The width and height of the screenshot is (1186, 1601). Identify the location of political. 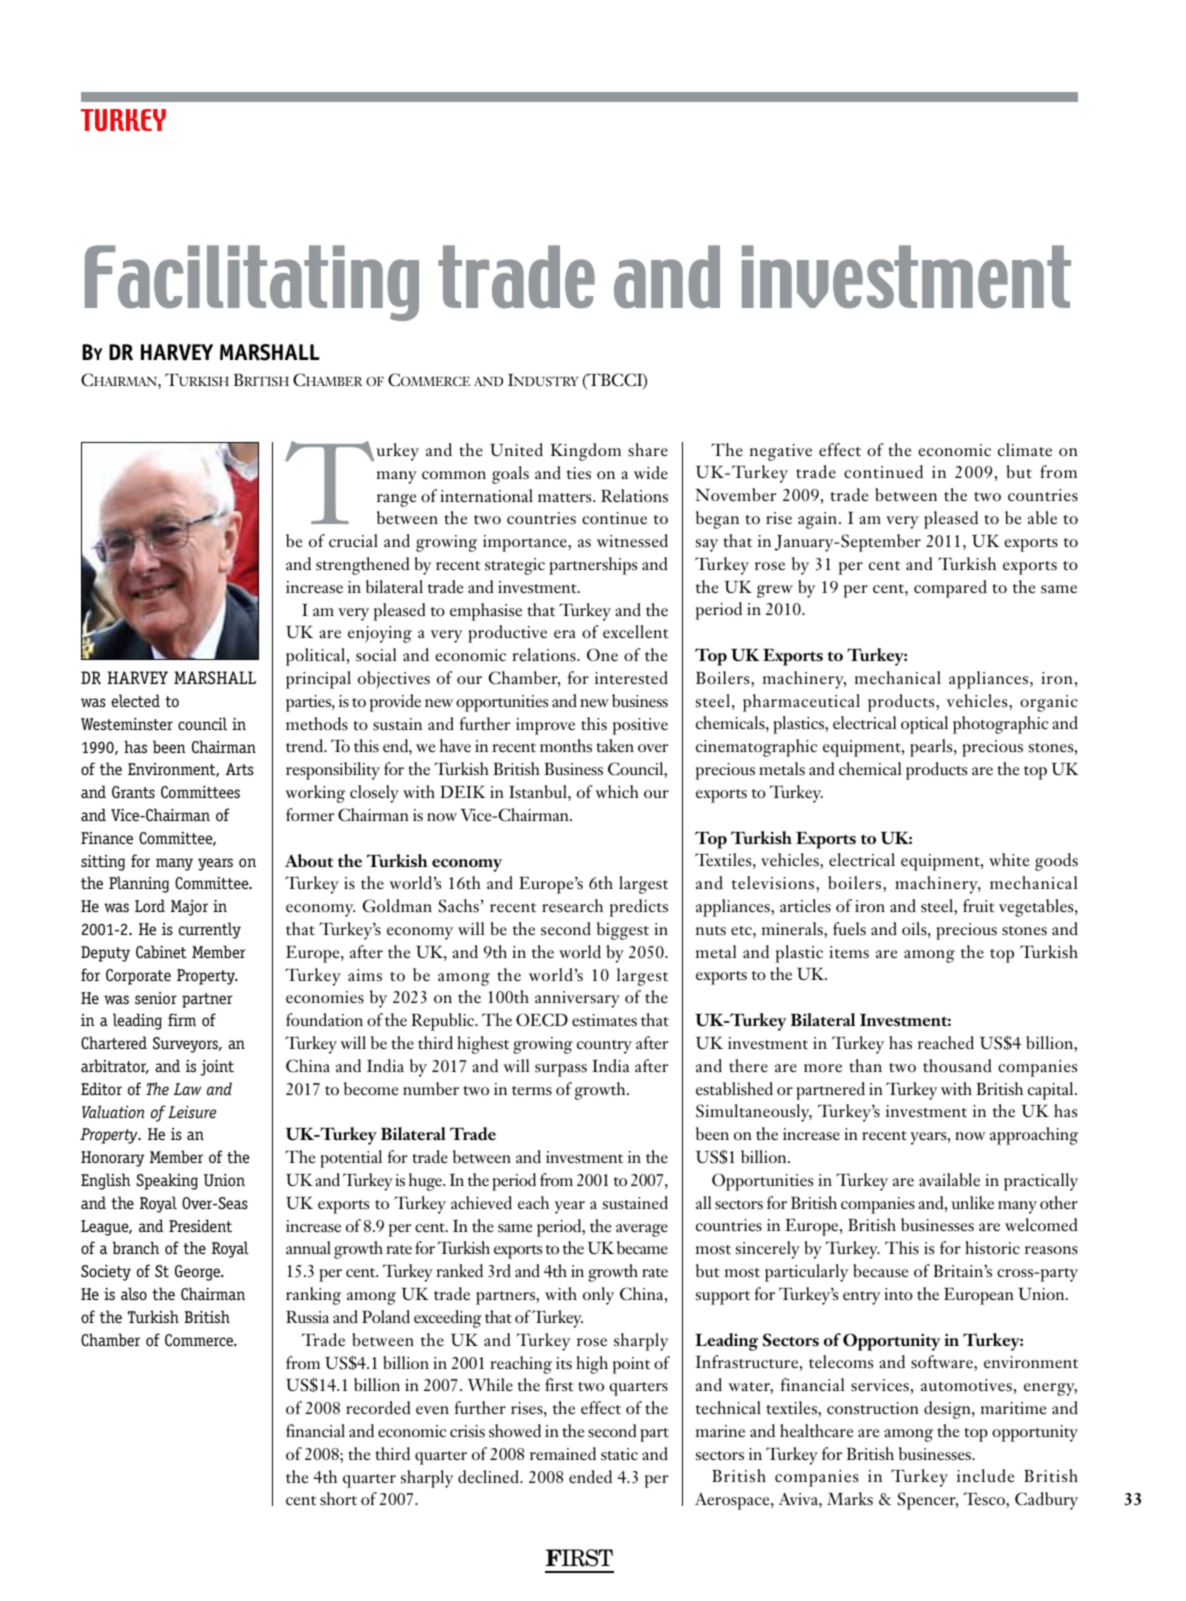
(317, 657).
